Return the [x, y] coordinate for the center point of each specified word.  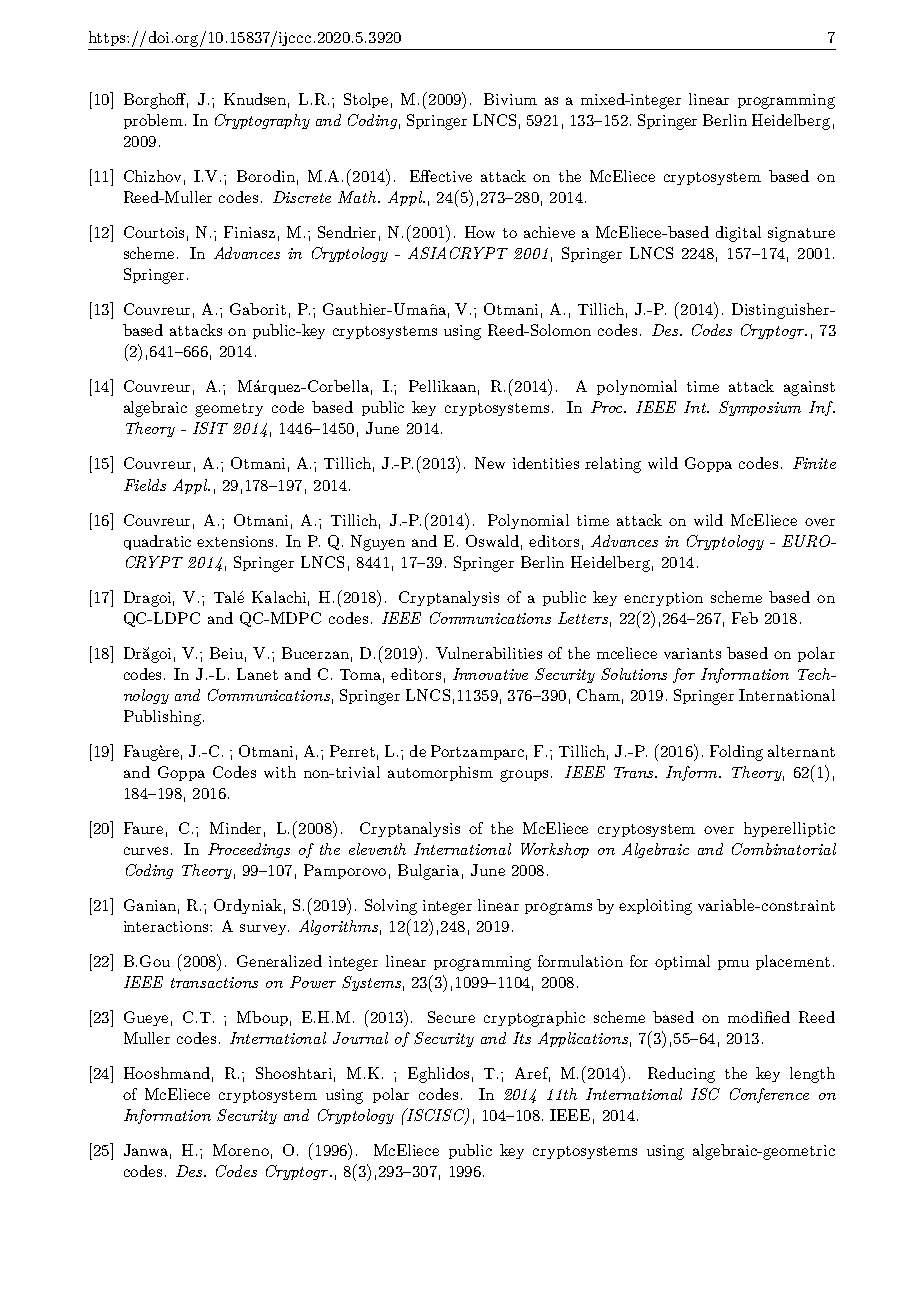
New [490, 463]
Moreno [241, 1150]
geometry [229, 410]
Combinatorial [784, 849]
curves [146, 851]
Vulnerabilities [489, 653]
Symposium [760, 408]
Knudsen [256, 100]
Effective [441, 176]
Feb [745, 618]
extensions [235, 541]
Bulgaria [428, 872]
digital [738, 234]
